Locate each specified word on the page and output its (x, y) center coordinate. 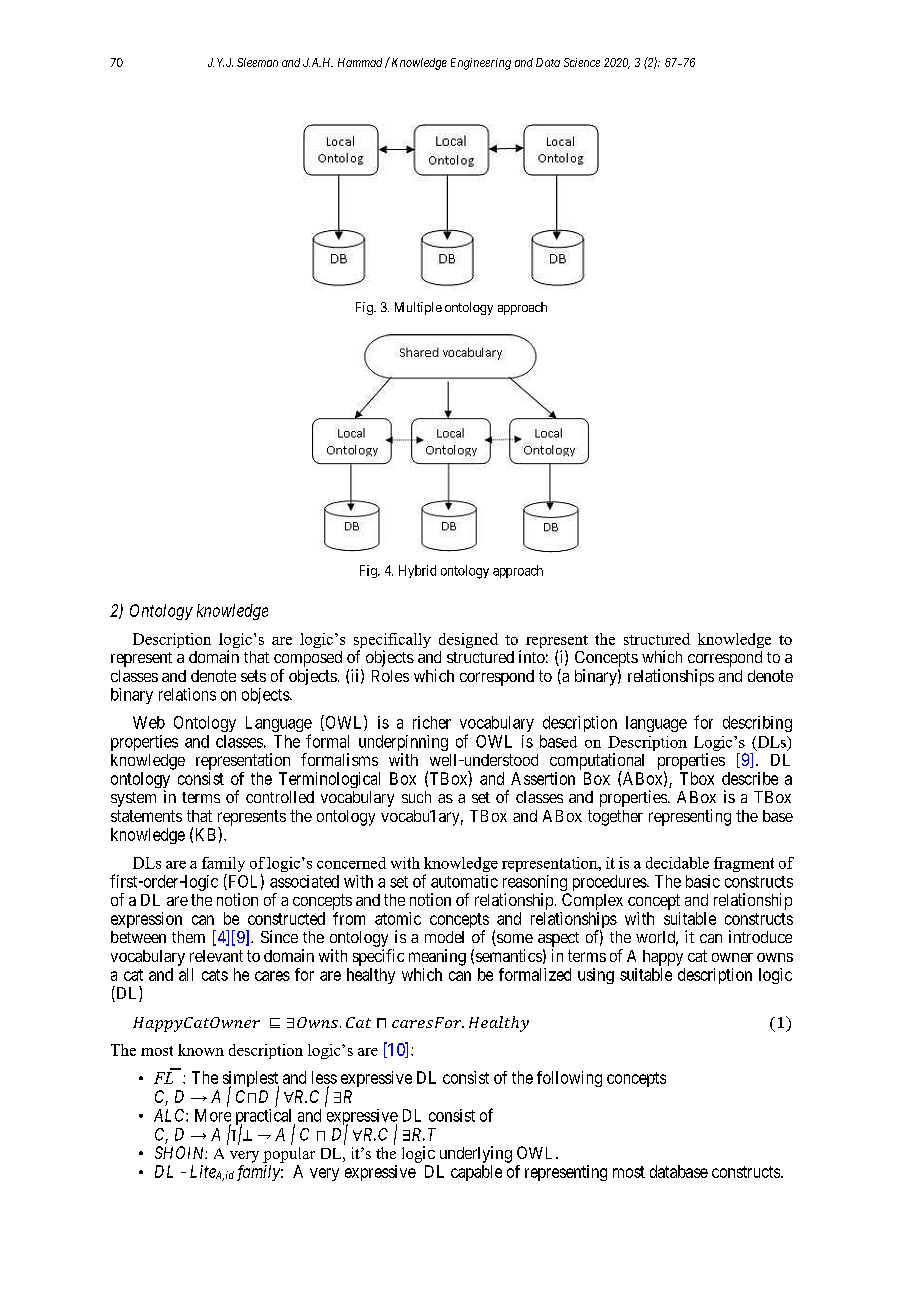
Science (582, 62)
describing (757, 724)
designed (468, 640)
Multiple (418, 308)
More (213, 1115)
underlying (476, 1154)
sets (253, 676)
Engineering (481, 64)
